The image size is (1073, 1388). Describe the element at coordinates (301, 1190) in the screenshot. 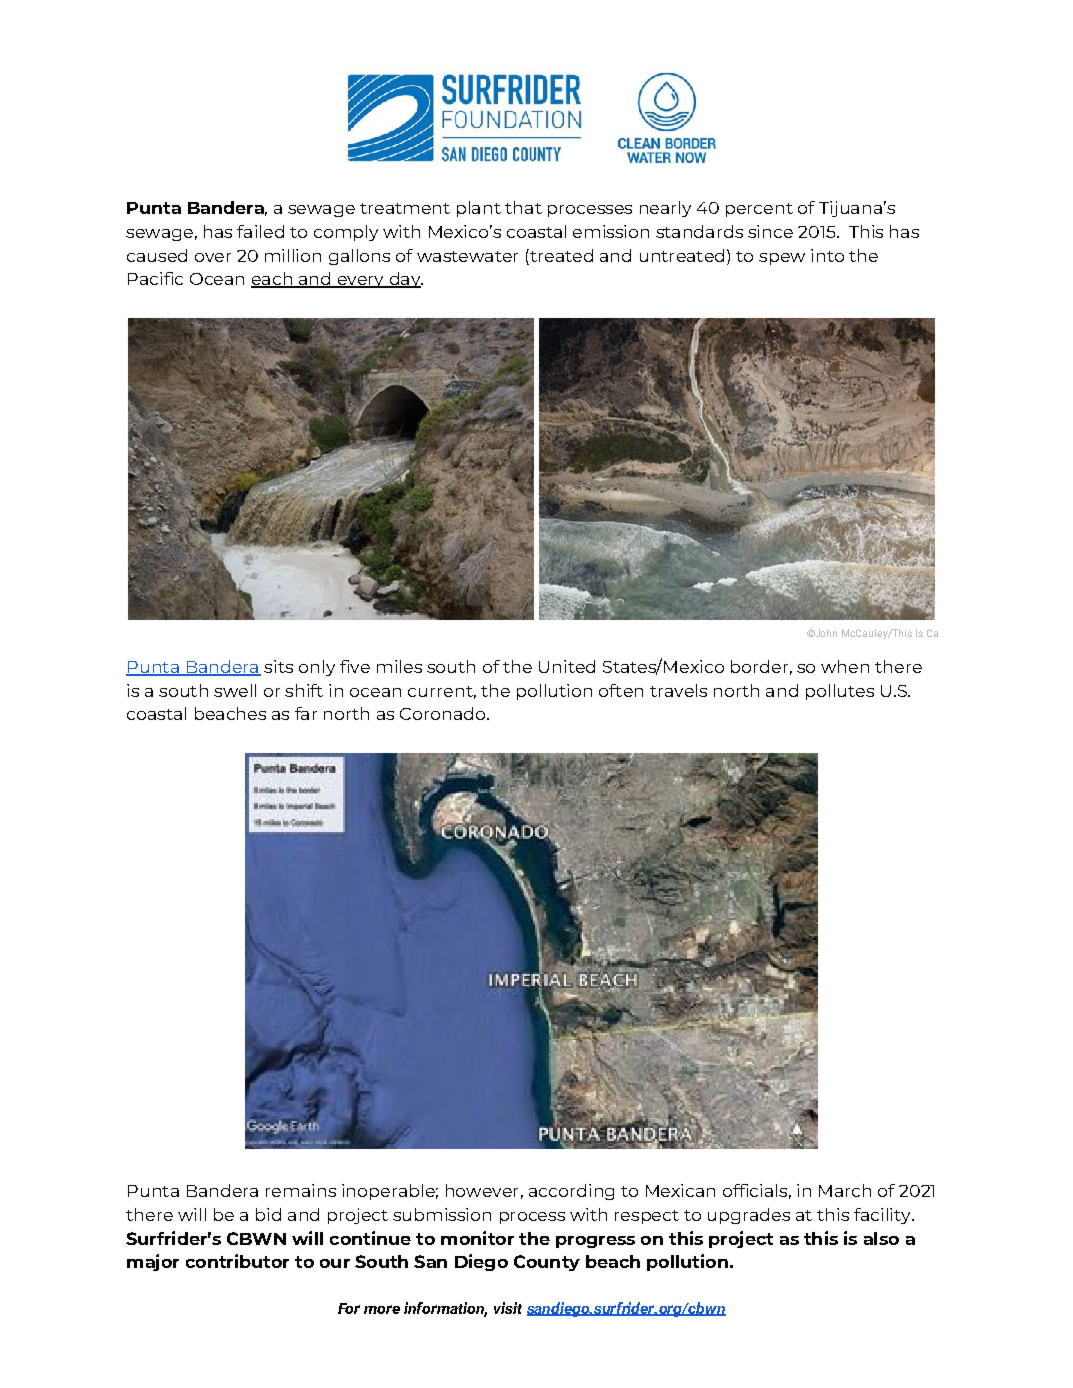

I see `remains` at that location.
